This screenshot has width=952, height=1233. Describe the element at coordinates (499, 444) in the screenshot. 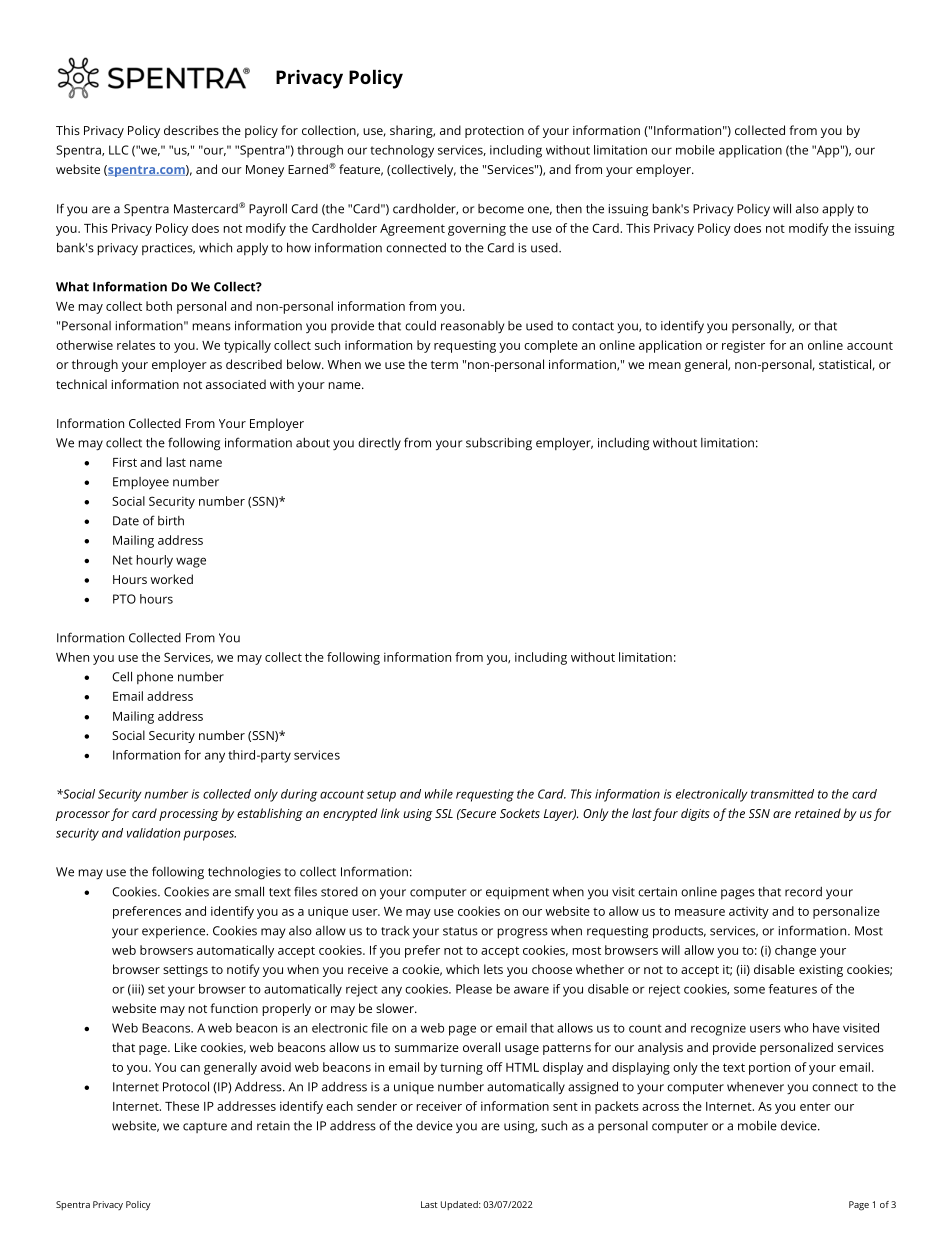

I see `subscribing` at that location.
